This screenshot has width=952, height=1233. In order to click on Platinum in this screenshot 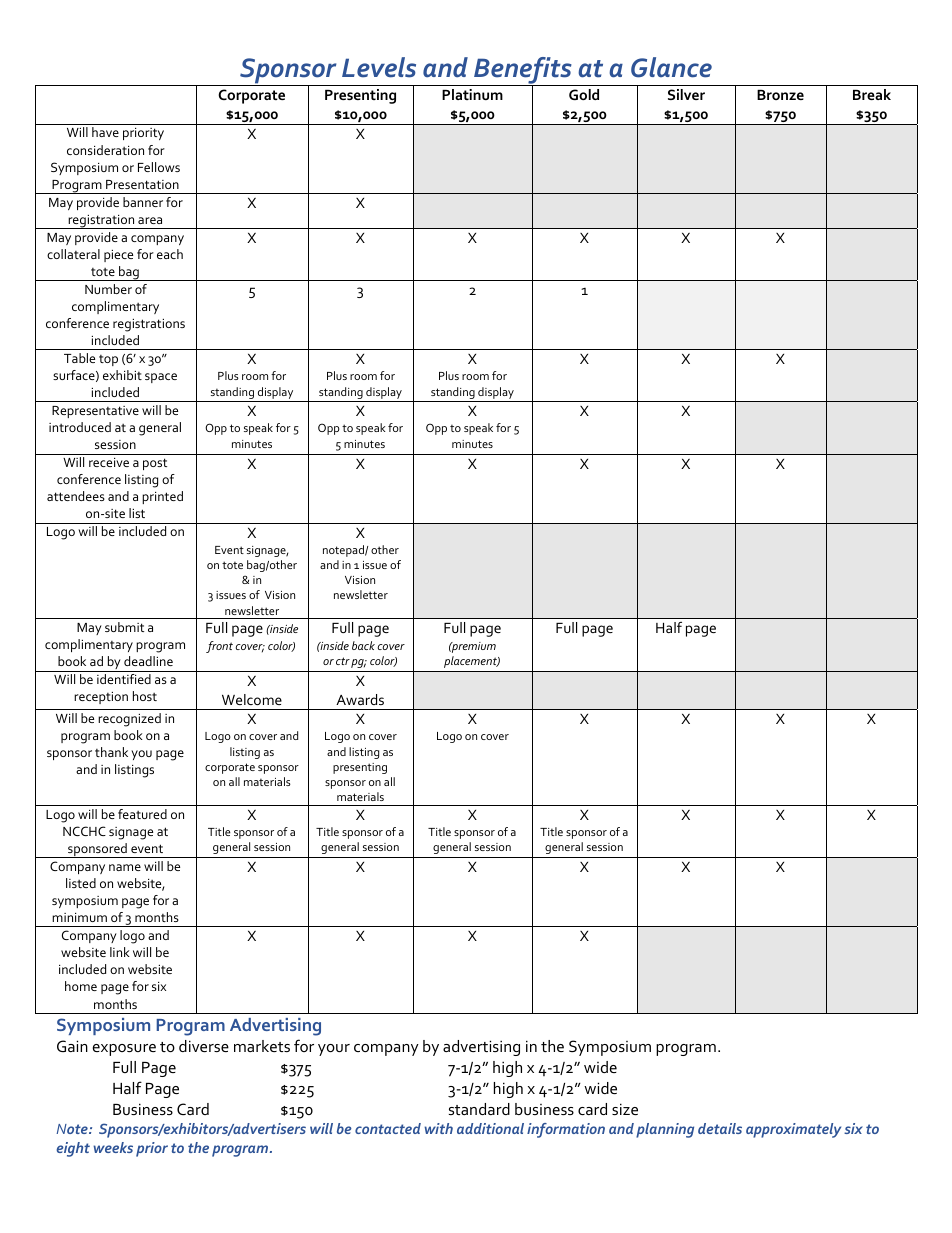, I will do `click(472, 94)`.
